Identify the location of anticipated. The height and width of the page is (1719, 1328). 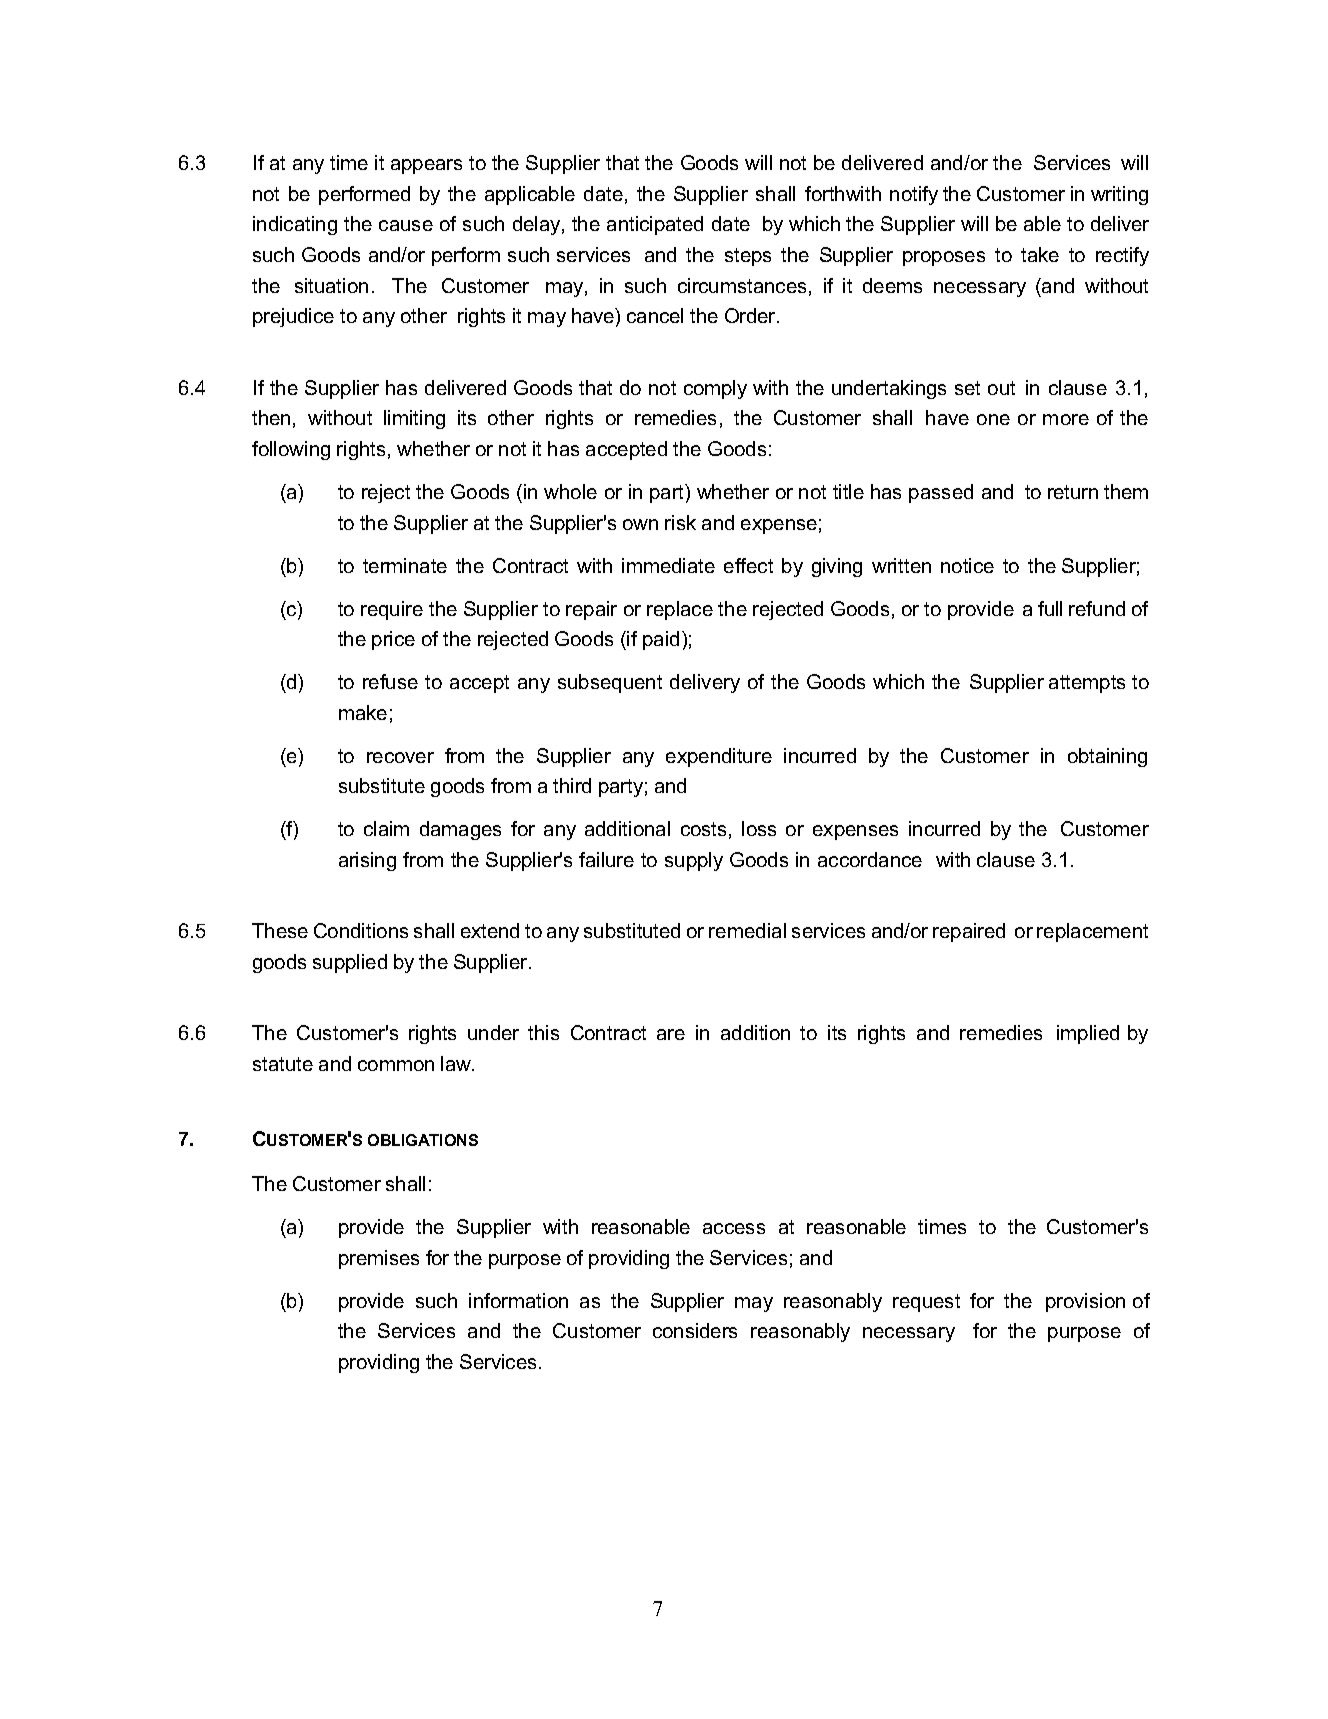
(655, 225).
